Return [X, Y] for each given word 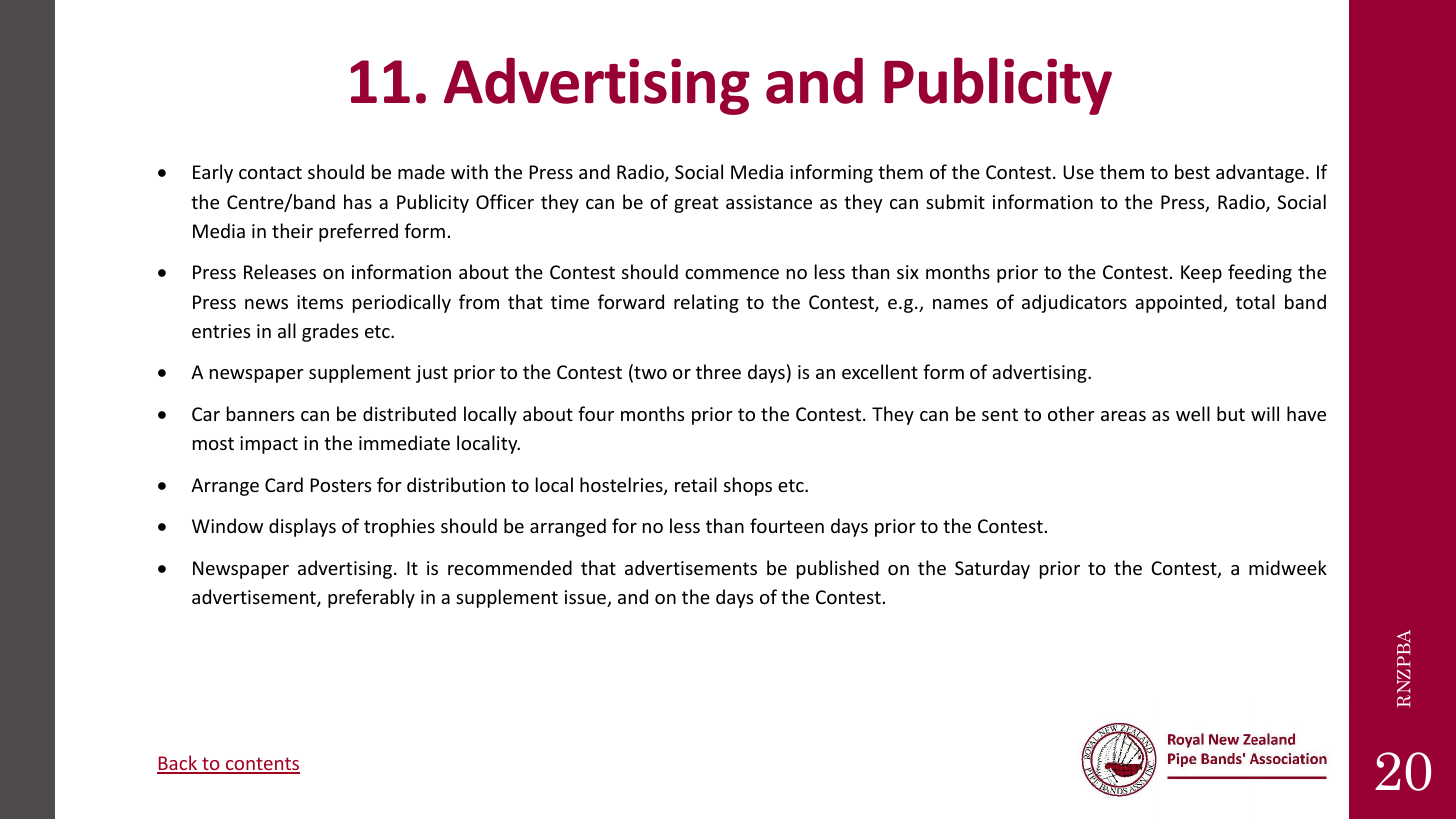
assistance [769, 202]
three [718, 371]
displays [302, 527]
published [838, 569]
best [1192, 171]
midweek [1288, 567]
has [358, 201]
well [1193, 413]
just [432, 374]
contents [262, 765]
